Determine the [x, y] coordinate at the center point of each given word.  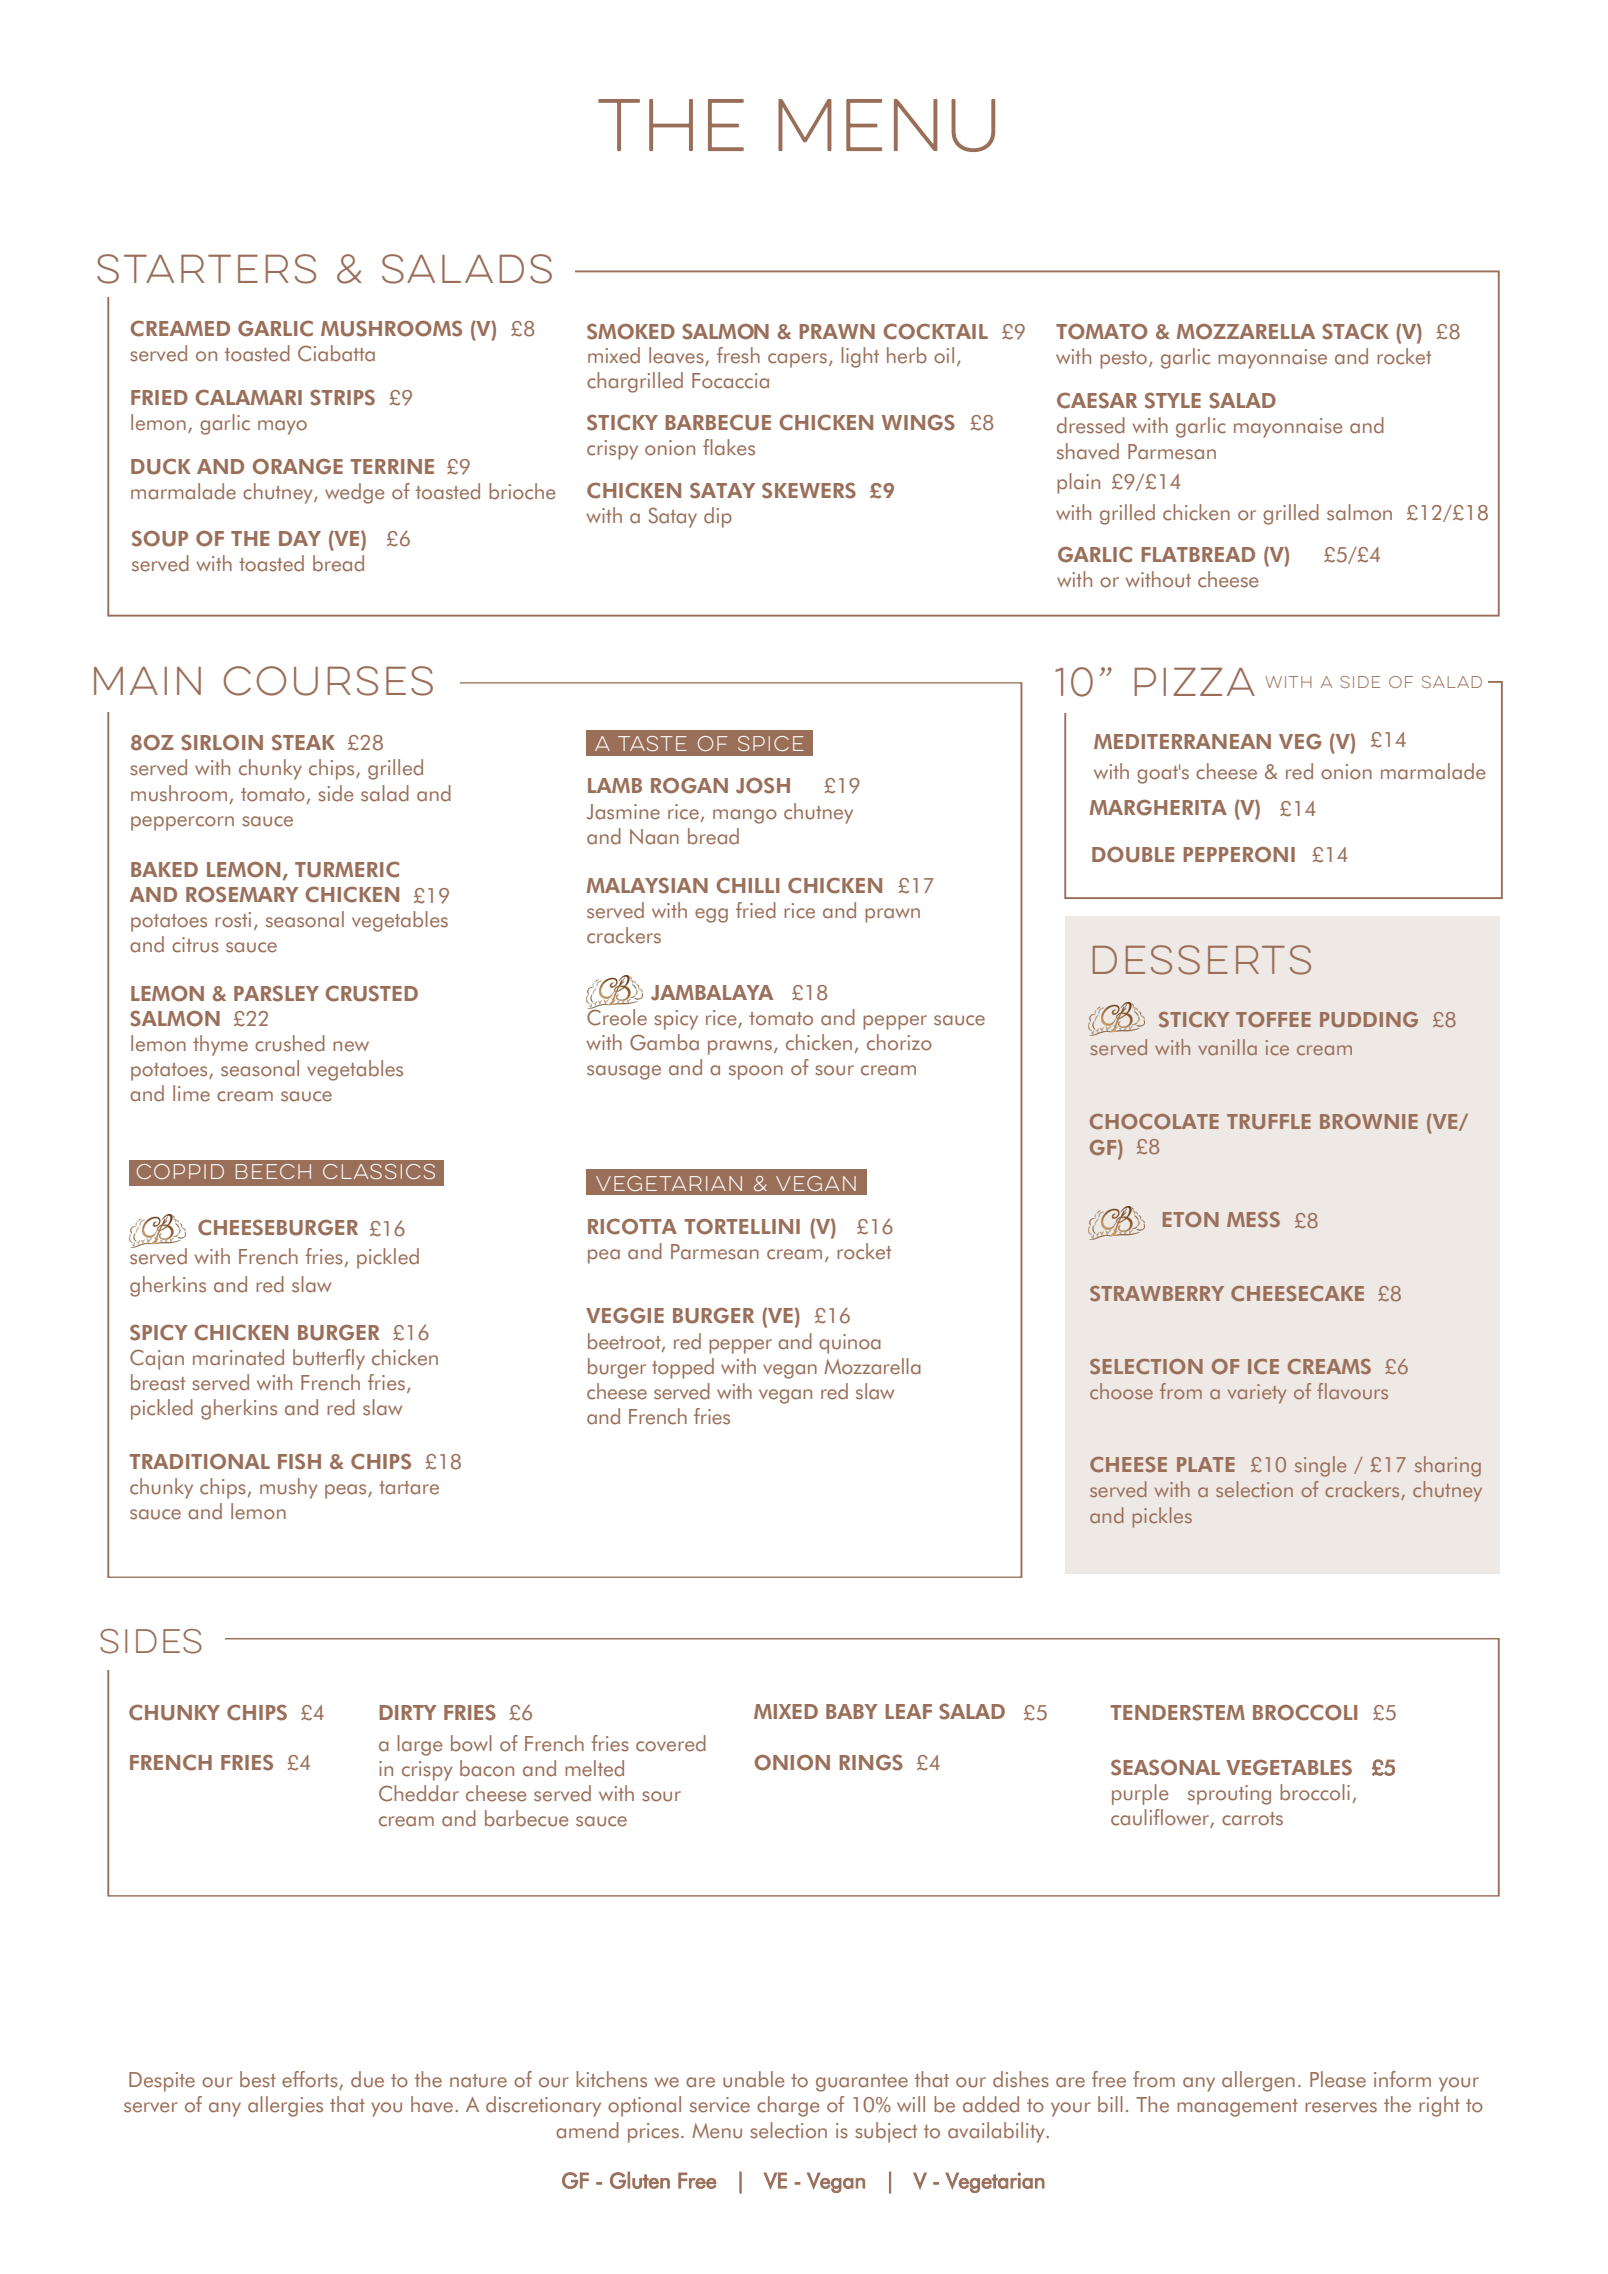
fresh [738, 355]
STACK [1355, 331]
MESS [1253, 1220]
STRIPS [342, 397]
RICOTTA [632, 1226]
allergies [285, 2106]
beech [273, 1171]
